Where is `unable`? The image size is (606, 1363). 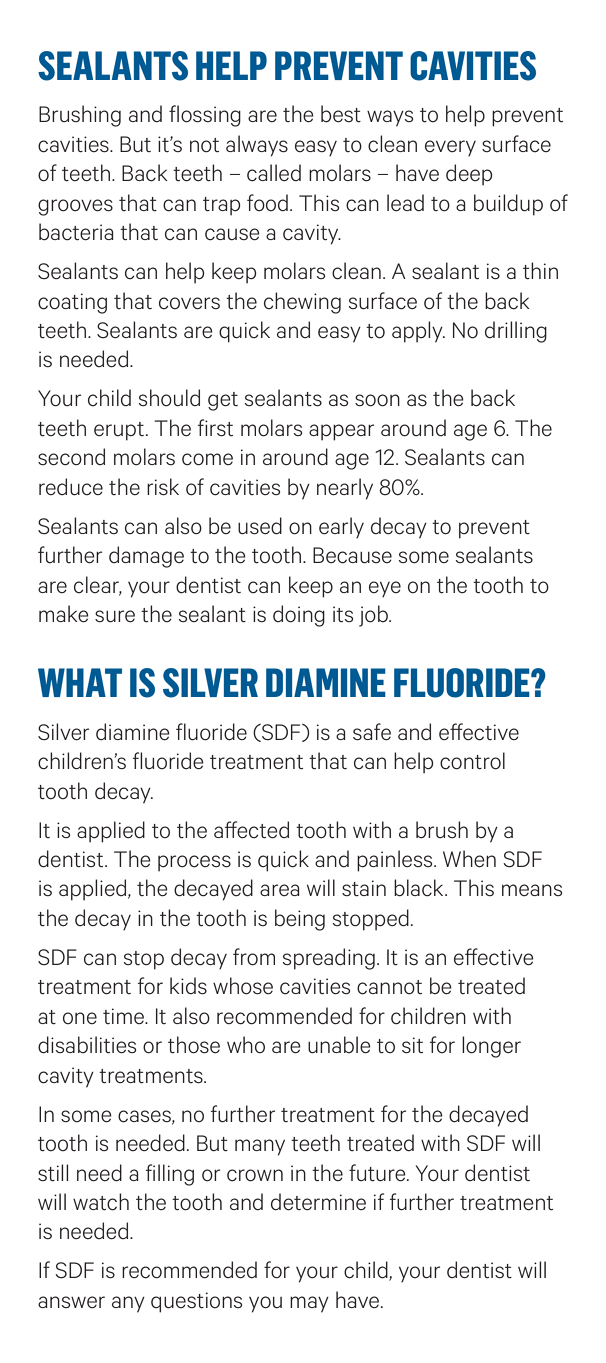 unable is located at coordinates (339, 1045).
